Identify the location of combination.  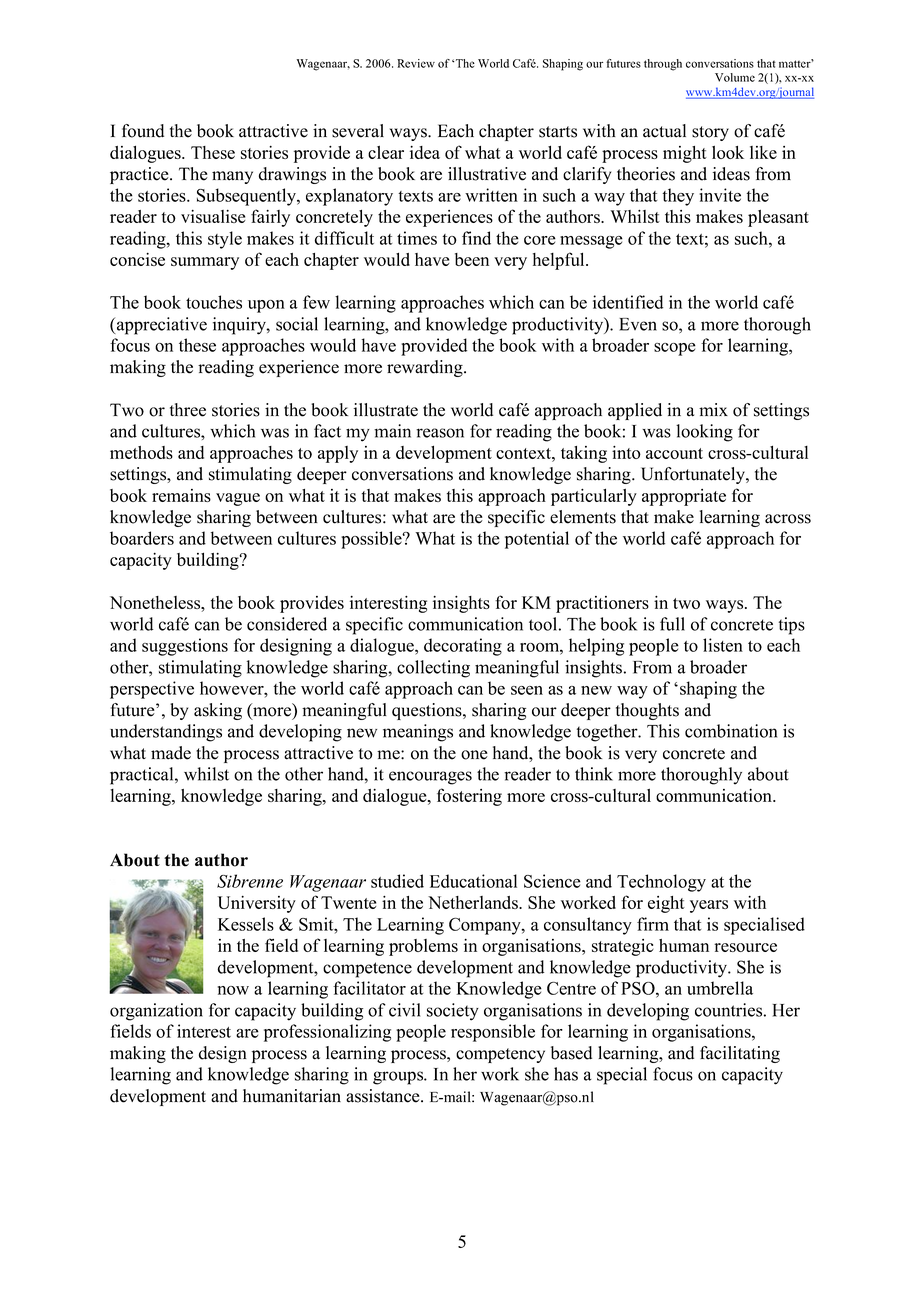
(731, 731).
